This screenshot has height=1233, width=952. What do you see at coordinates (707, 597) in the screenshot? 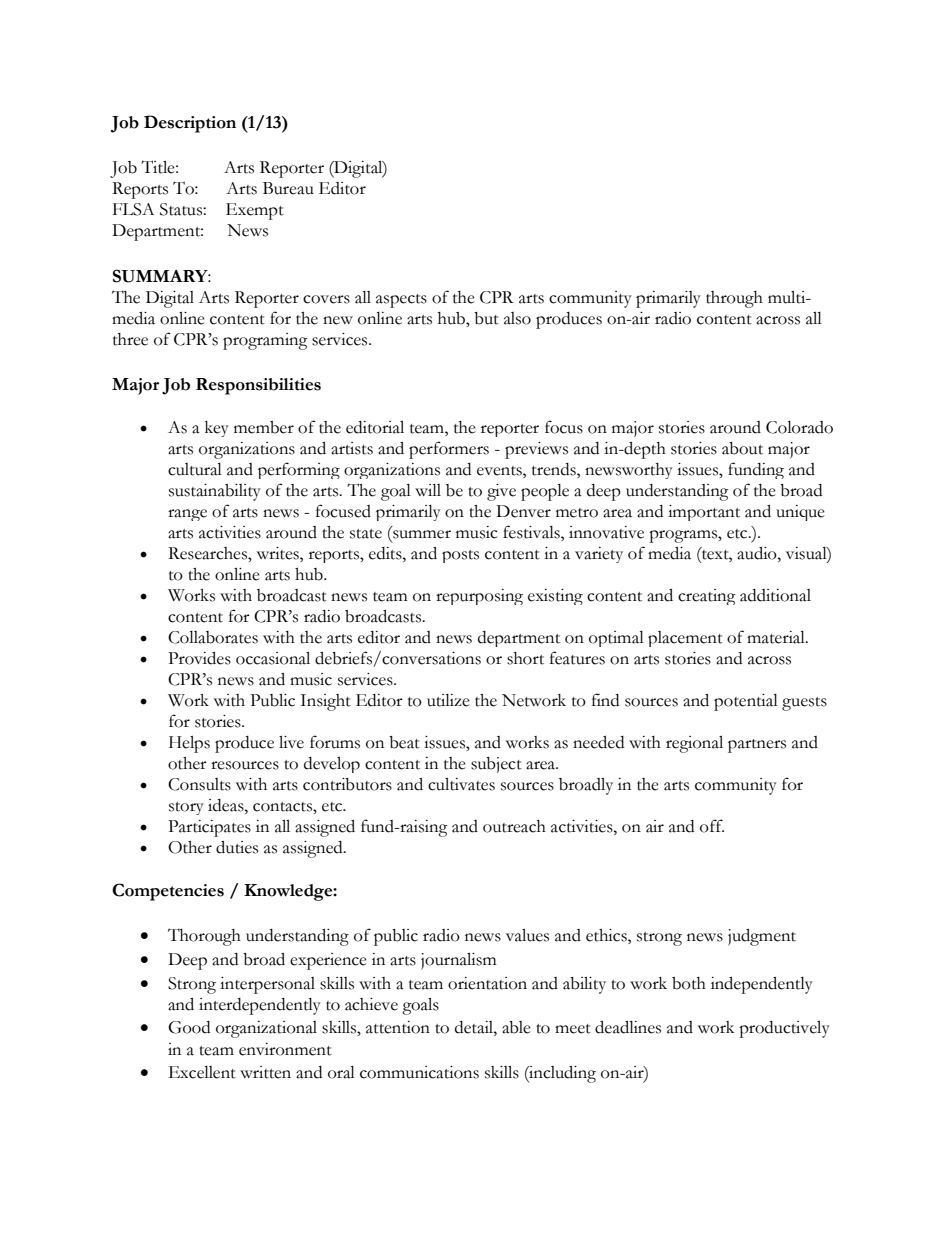
I see `creating` at bounding box center [707, 597].
